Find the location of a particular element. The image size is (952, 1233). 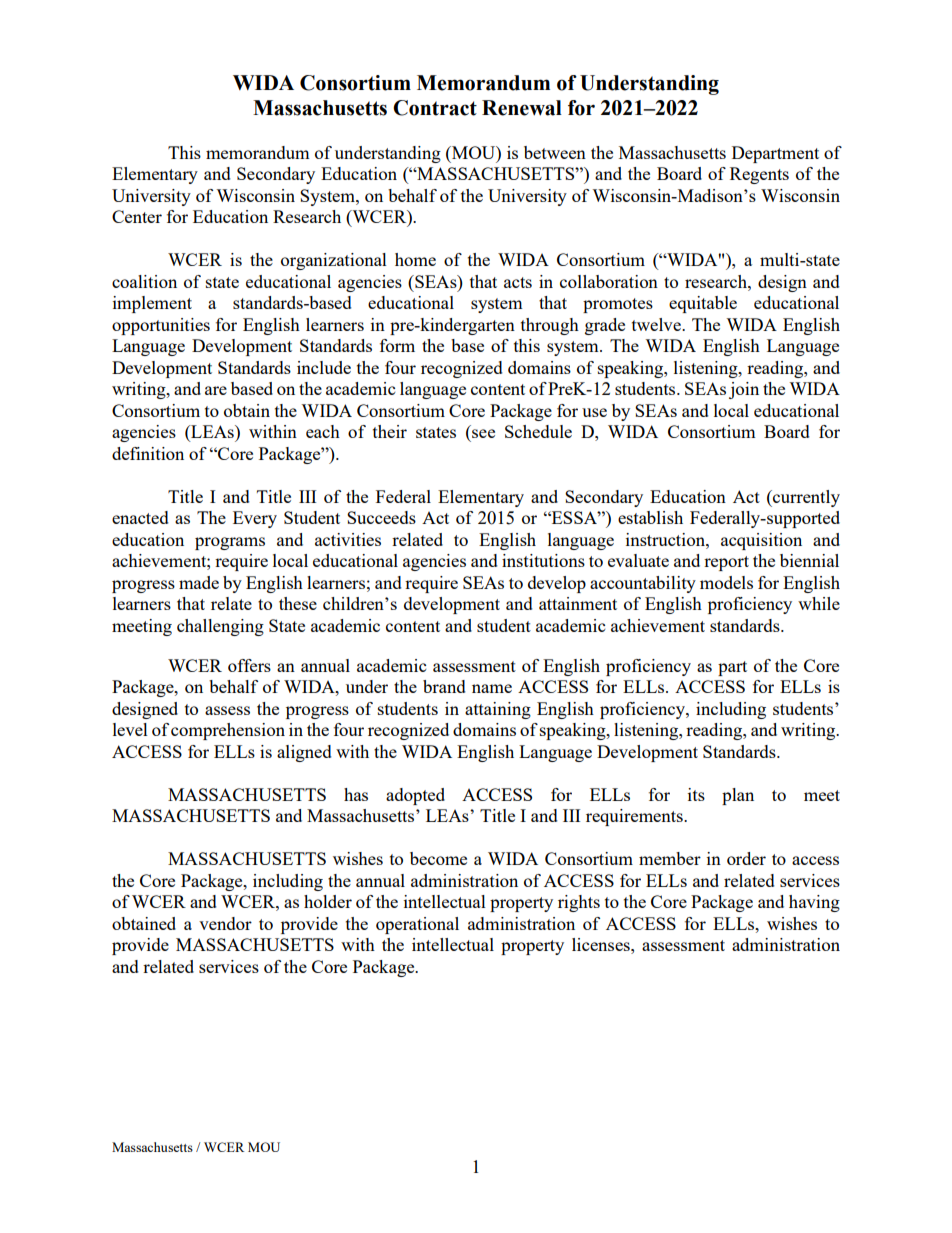

Regents is located at coordinates (759, 175).
